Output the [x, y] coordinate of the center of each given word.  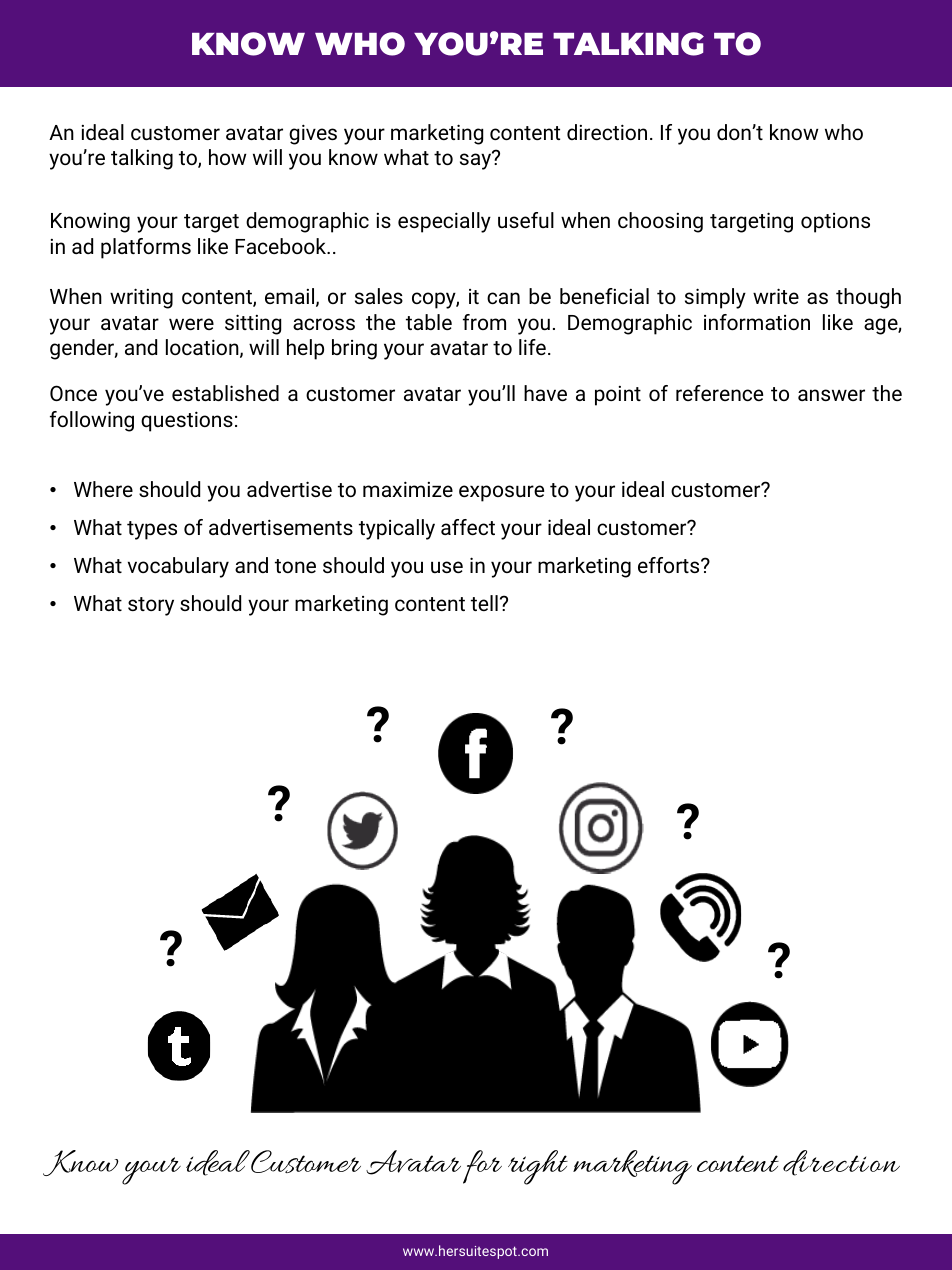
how [228, 157]
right [538, 1167]
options [835, 223]
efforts [670, 565]
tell [484, 603]
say [476, 161]
